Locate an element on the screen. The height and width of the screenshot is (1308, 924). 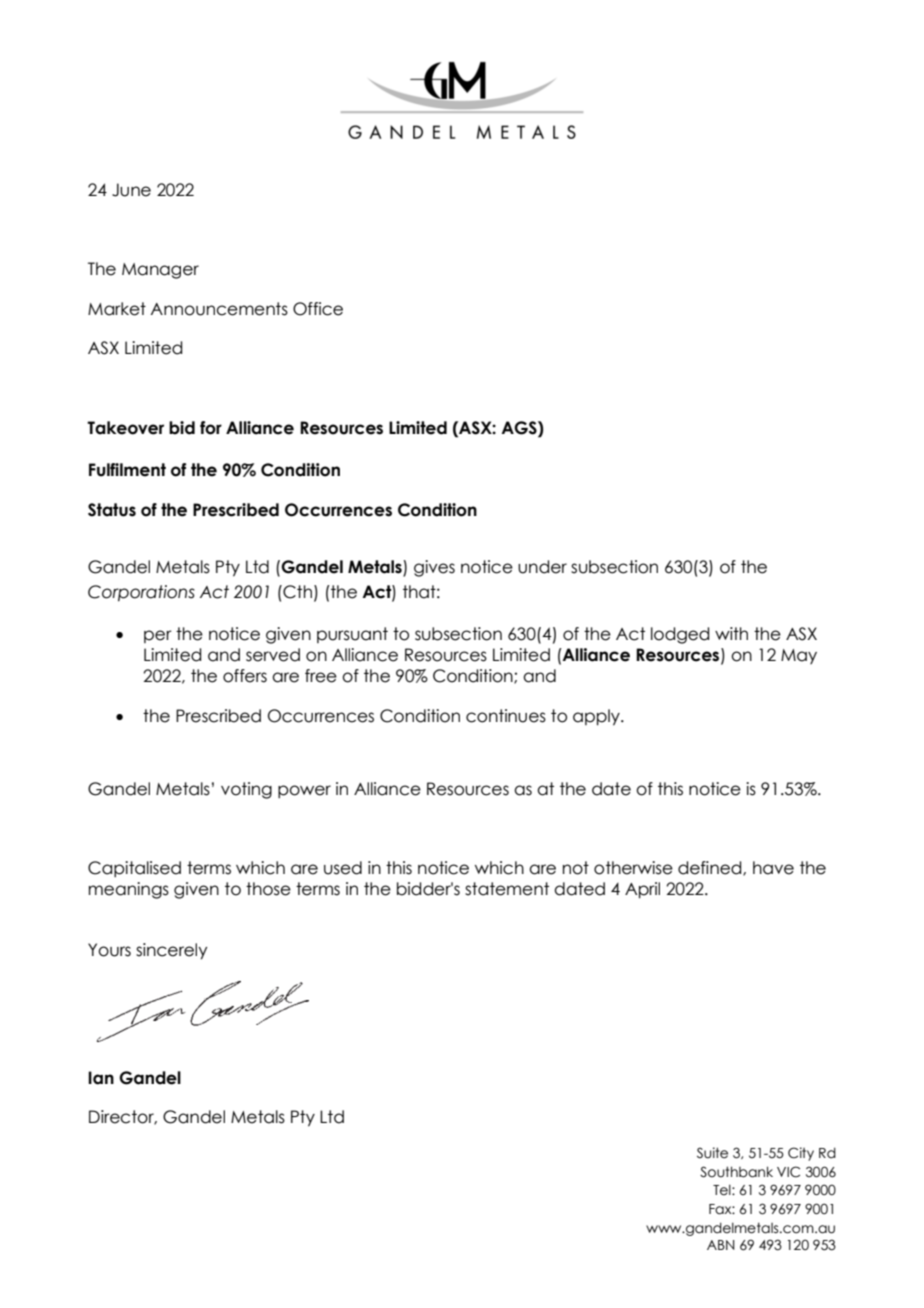
continues is located at coordinates (506, 716).
